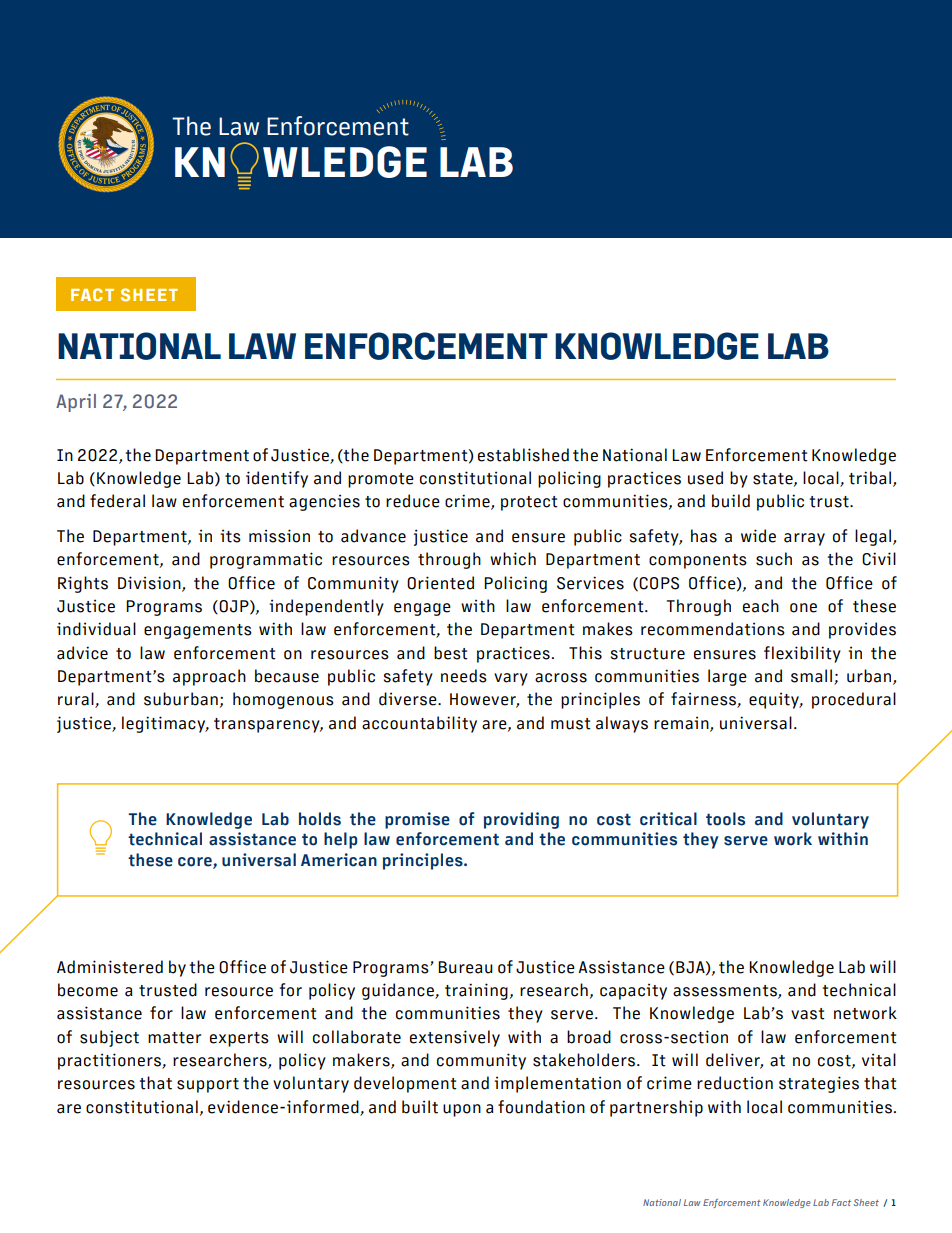 This screenshot has height=1233, width=952. Describe the element at coordinates (208, 1085) in the screenshot. I see `support` at that location.
